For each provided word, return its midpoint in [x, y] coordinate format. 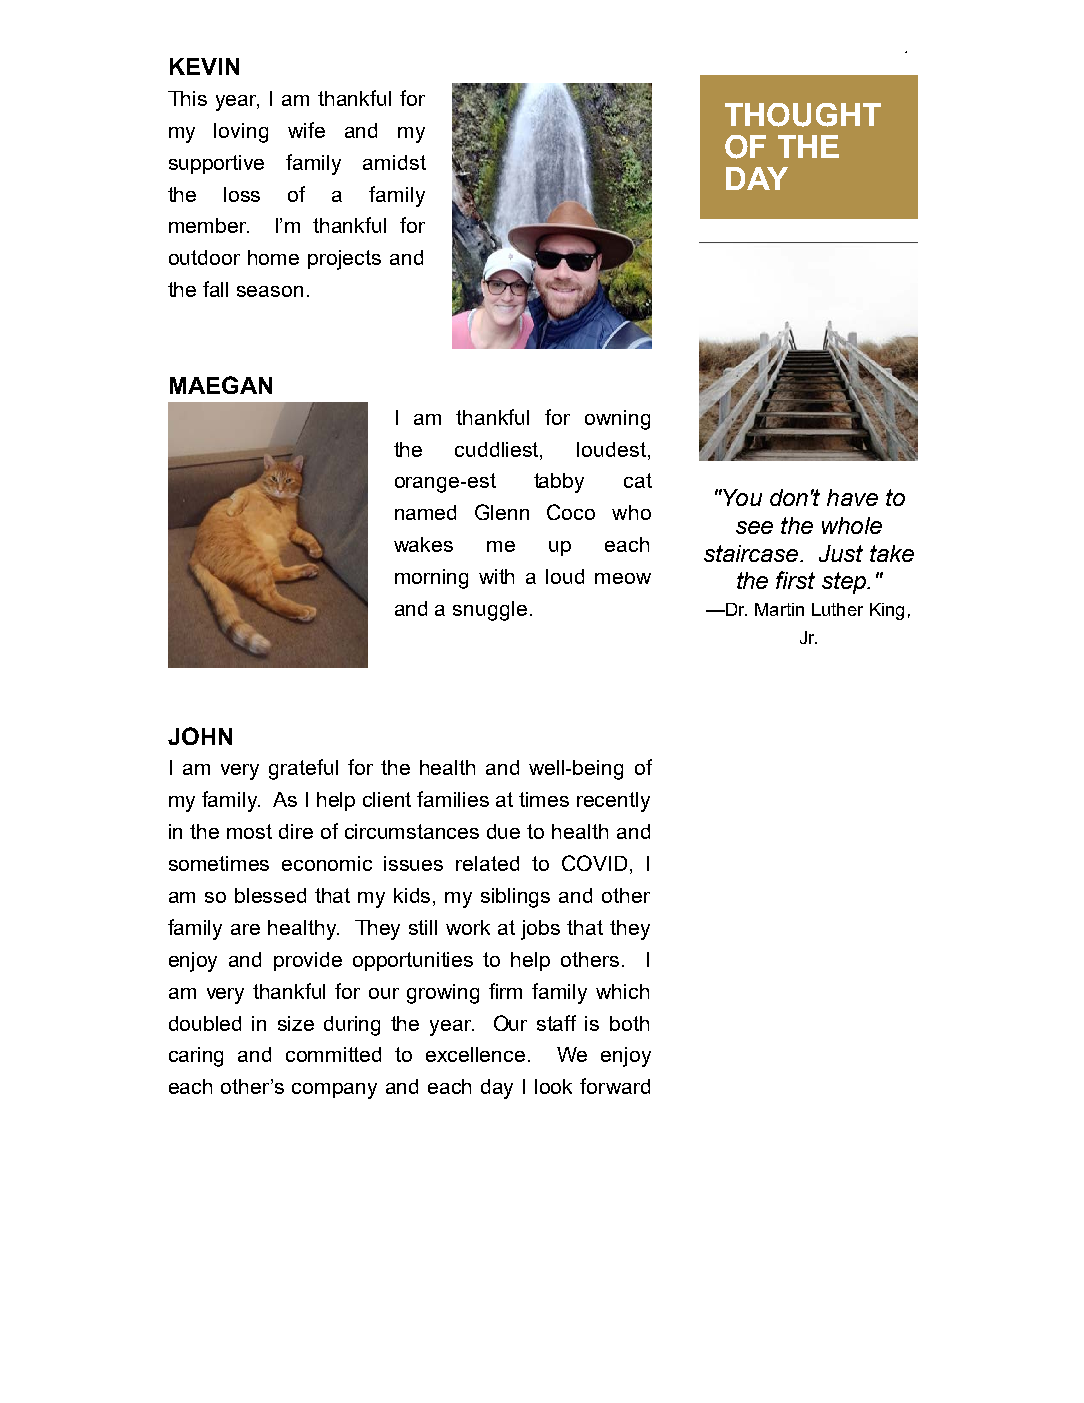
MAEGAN [221, 385]
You [741, 497]
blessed [270, 895]
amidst [394, 162]
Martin [779, 609]
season [270, 291]
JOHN [200, 736]
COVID [594, 863]
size [296, 1023]
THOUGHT [803, 115]
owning [617, 420]
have [852, 497]
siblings [515, 898]
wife [306, 130]
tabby [559, 483]
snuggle [490, 611]
